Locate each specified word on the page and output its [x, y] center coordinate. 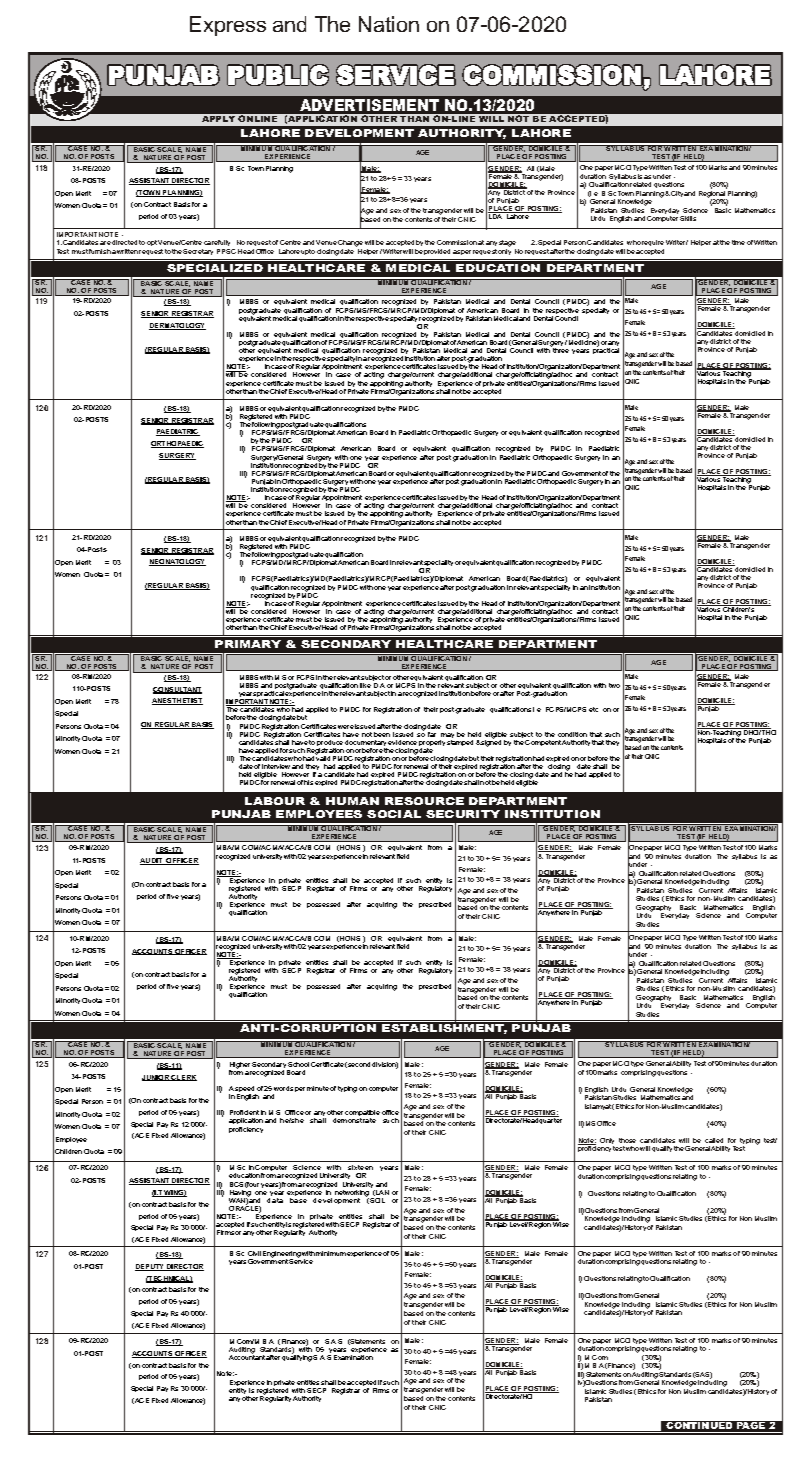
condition [572, 734]
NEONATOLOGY [177, 562]
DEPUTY [150, 1267]
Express [228, 26]
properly [432, 744]
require [653, 245]
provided [437, 252]
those [627, 1140]
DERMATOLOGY [177, 326]
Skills [688, 218]
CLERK [183, 1078]
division [385, 1065]
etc [593, 709]
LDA [496, 215]
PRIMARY [248, 644]
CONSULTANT [177, 690]
